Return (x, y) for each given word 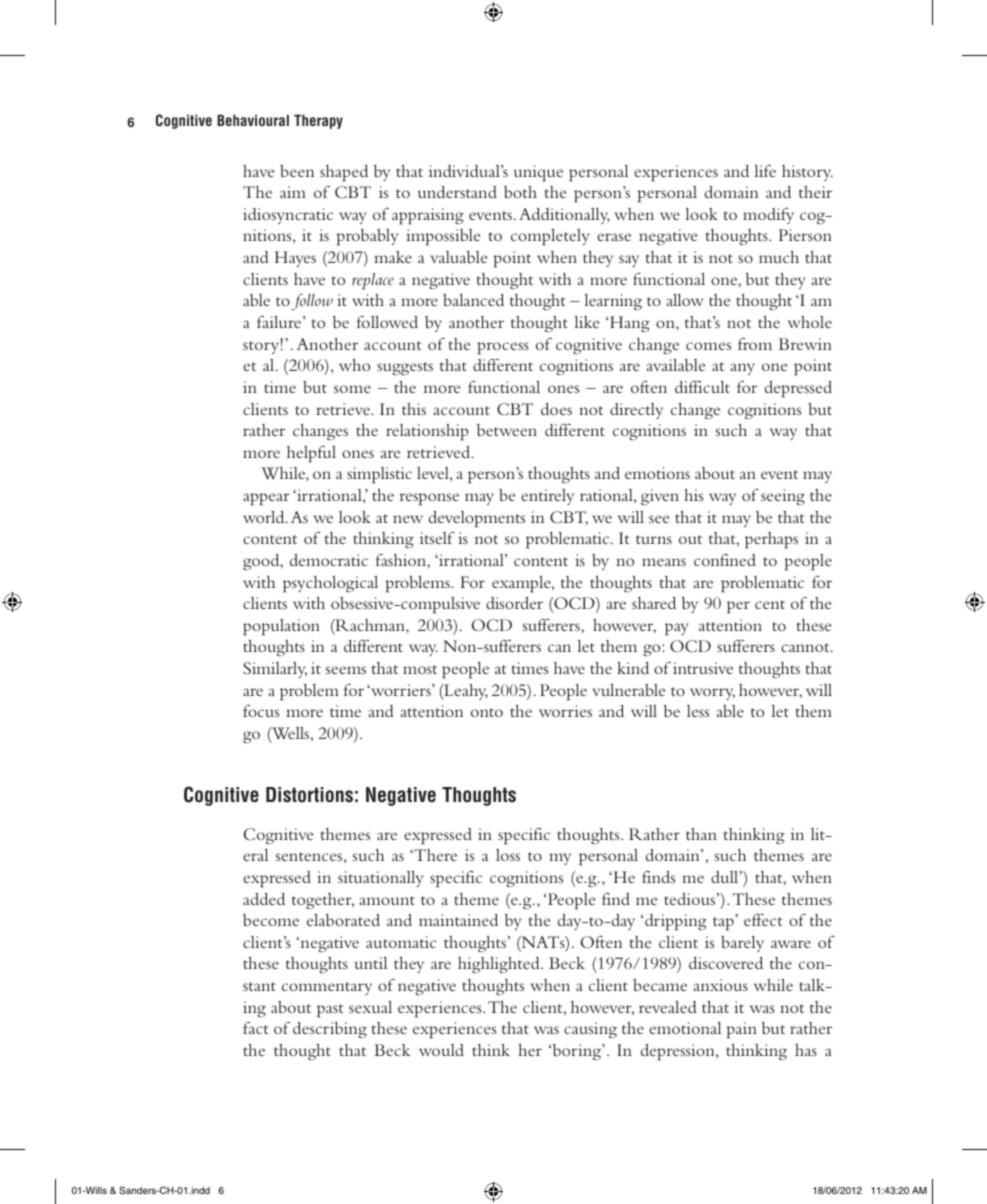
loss (508, 855)
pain (742, 1030)
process (503, 348)
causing (590, 1030)
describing (330, 1030)
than (701, 834)
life (765, 171)
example (522, 584)
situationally (380, 879)
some (352, 389)
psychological (330, 584)
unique (538, 173)
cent (770, 604)
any (742, 369)
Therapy (318, 121)
